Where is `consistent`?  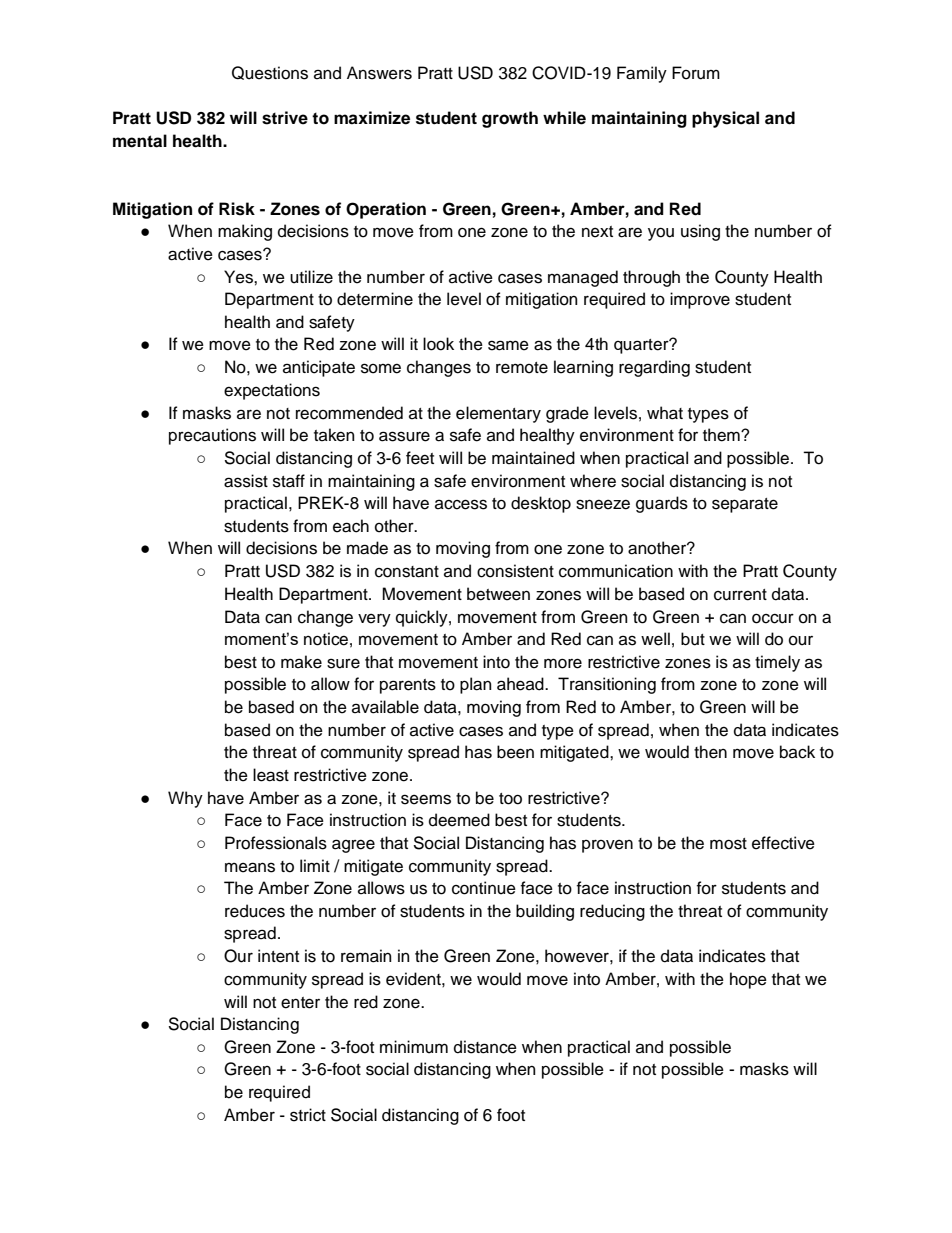 consistent is located at coordinates (515, 571).
